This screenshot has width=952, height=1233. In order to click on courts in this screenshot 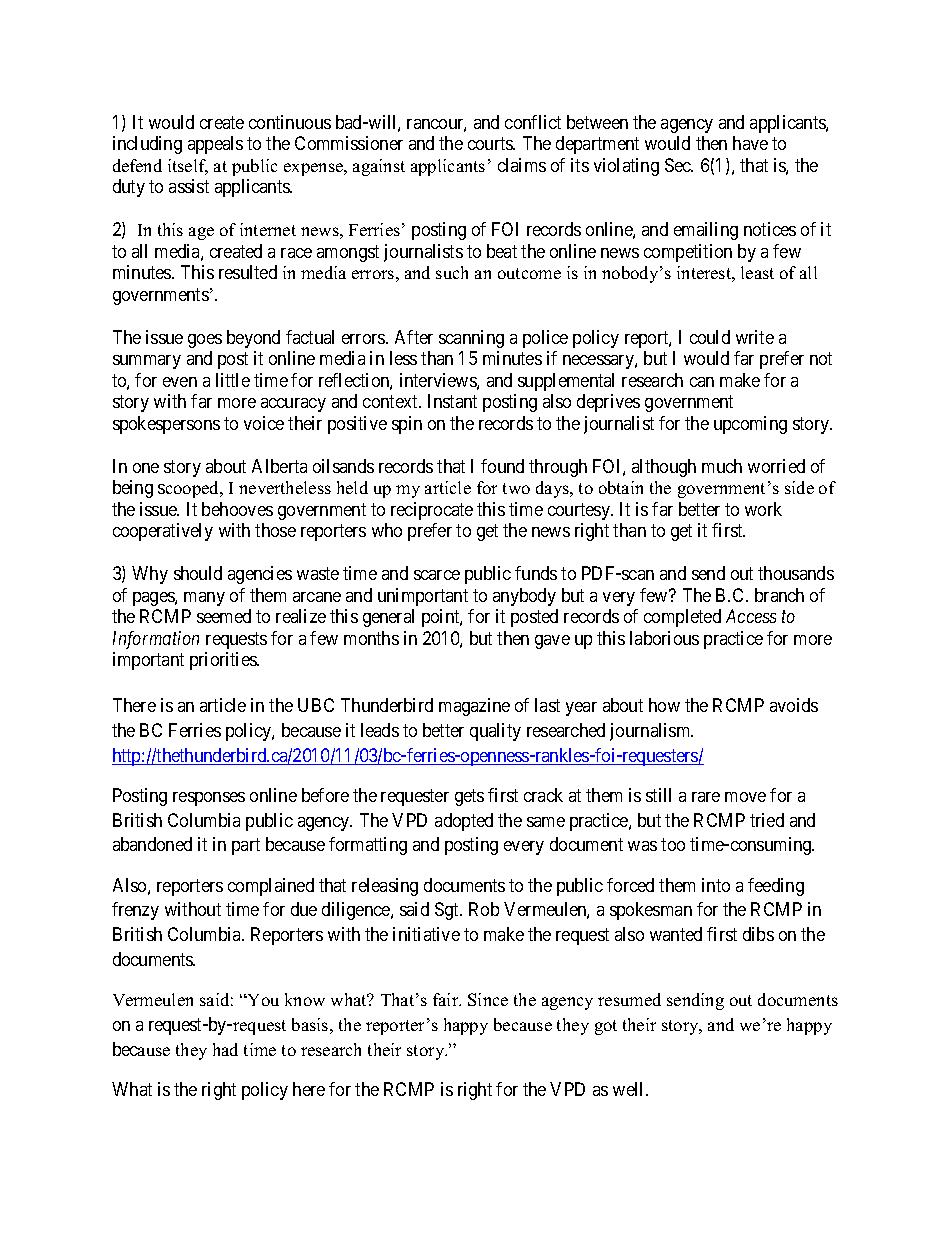, I will do `click(491, 144)`.
